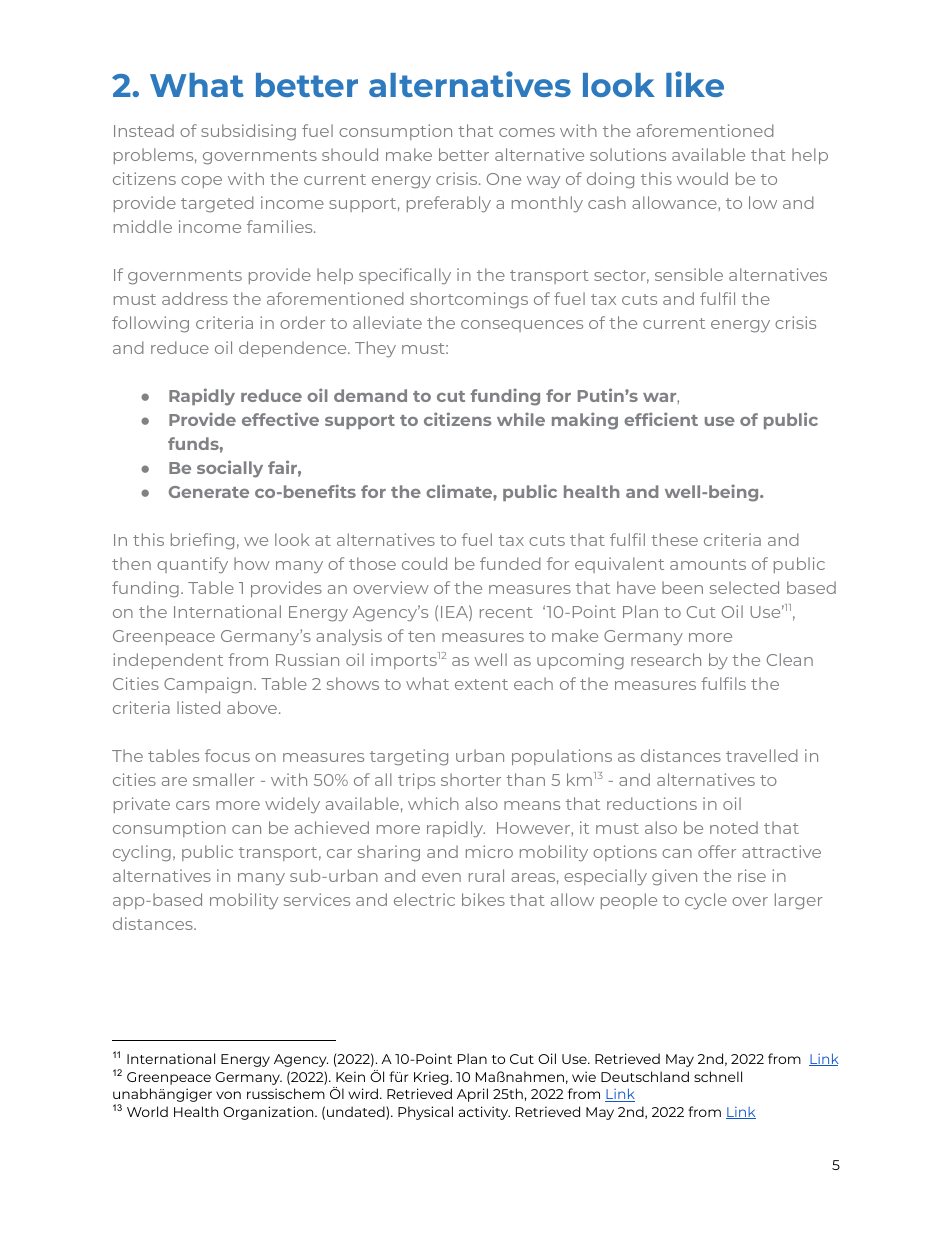  What do you see at coordinates (230, 469) in the screenshot?
I see `socially` at bounding box center [230, 469].
